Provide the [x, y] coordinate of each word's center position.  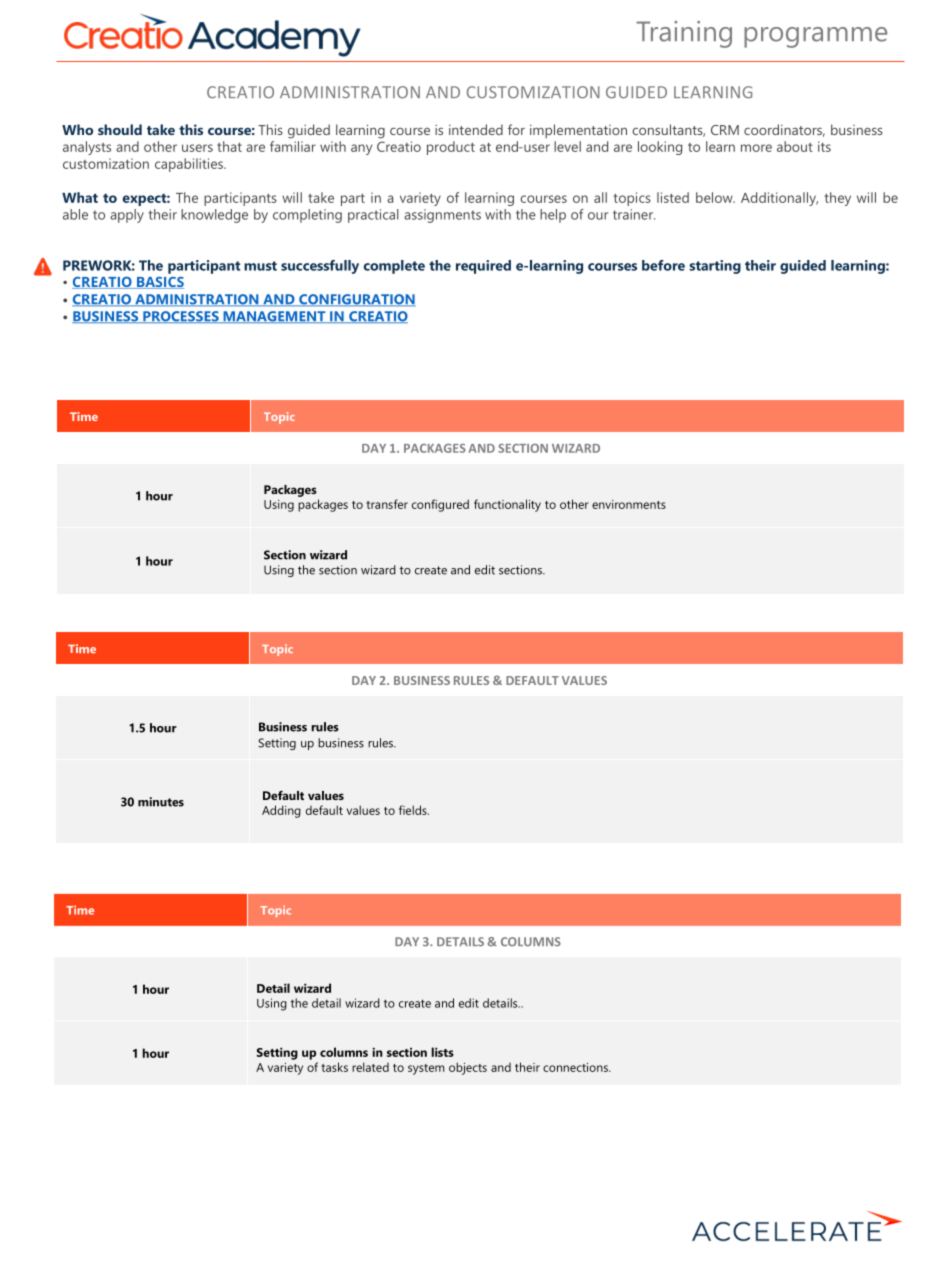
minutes [161, 802]
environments [629, 504]
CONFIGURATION [356, 300]
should [120, 129]
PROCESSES [181, 317]
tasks [334, 1067]
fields [414, 810]
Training [684, 34]
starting [715, 267]
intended [476, 129]
